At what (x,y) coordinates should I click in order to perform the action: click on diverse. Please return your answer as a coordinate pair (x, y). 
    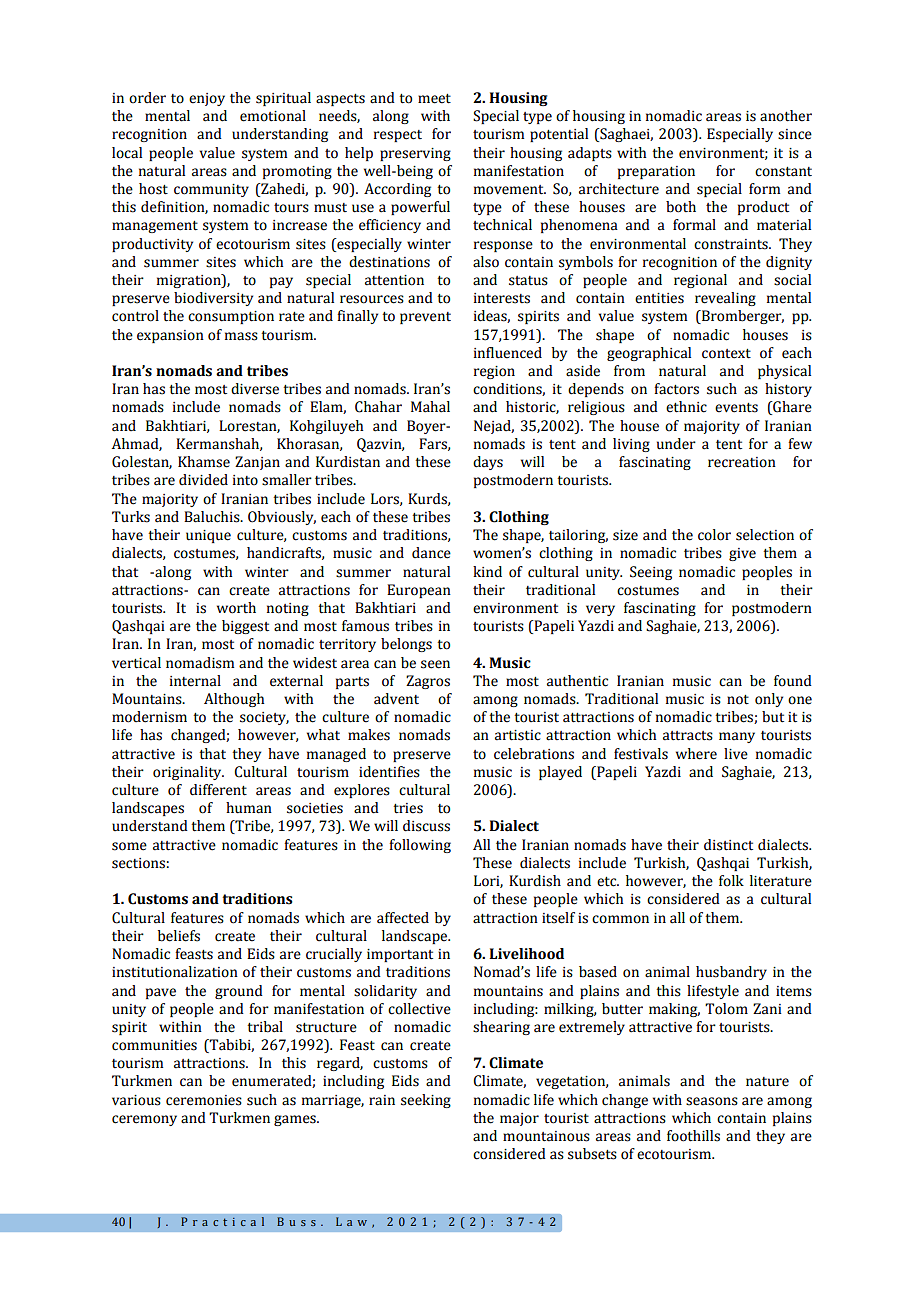
    Looking at the image, I should click on (255, 389).
